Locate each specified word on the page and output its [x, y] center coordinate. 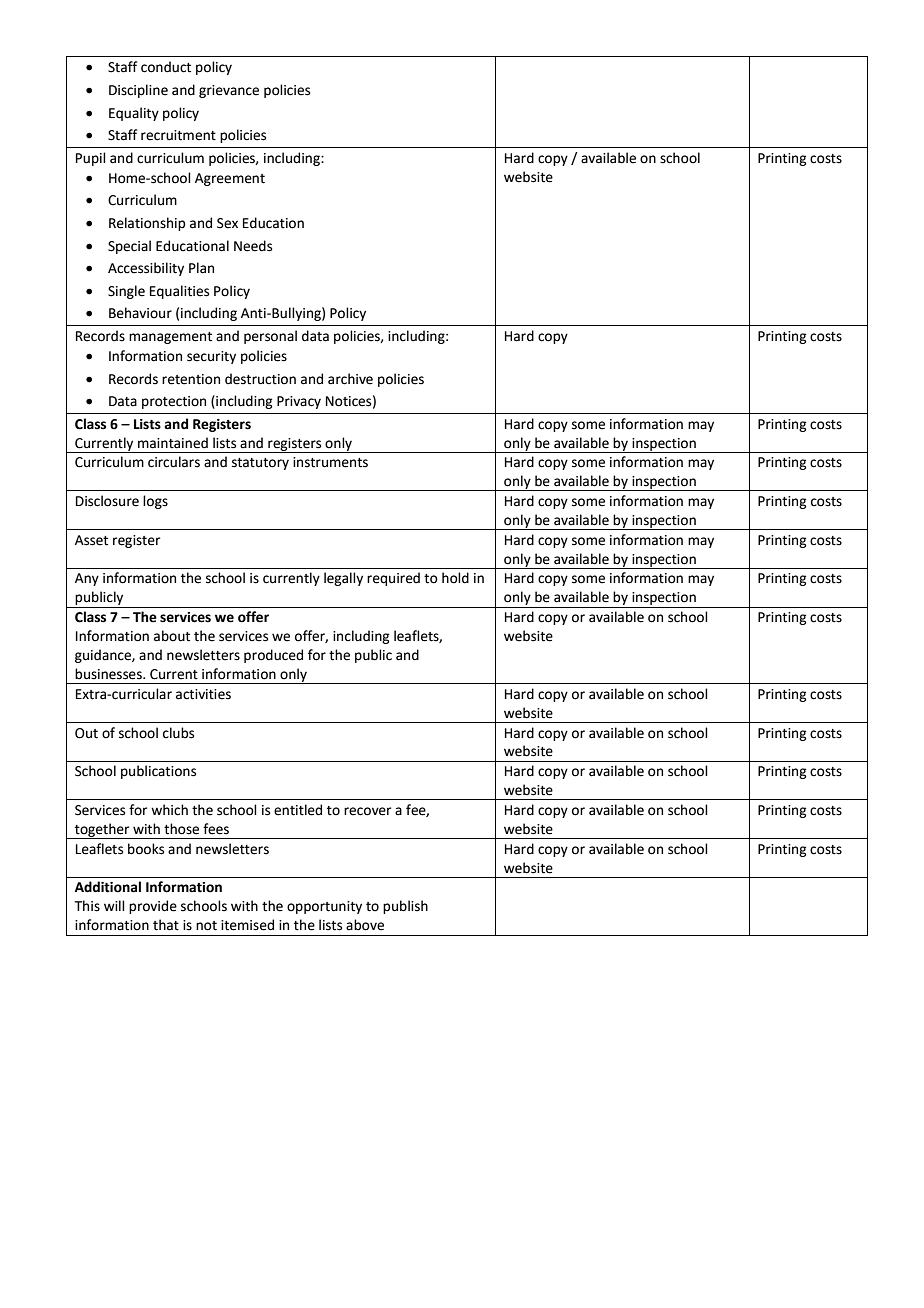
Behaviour [140, 313]
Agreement [230, 179]
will [114, 905]
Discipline [138, 91]
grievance [229, 91]
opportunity [324, 907]
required [393, 579]
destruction [260, 379]
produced [273, 656]
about [172, 636]
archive [350, 379]
